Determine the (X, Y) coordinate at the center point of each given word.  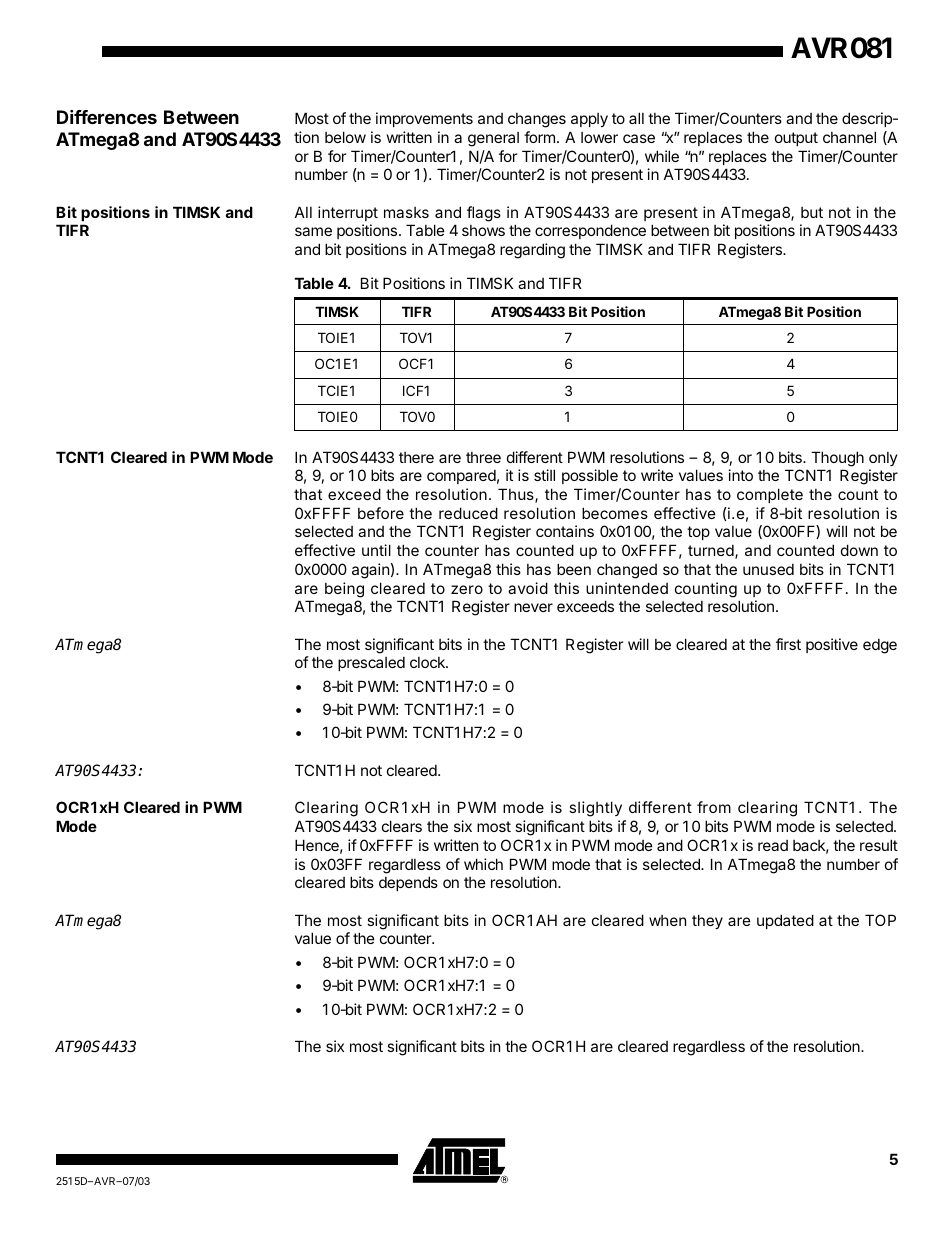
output (796, 139)
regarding (532, 251)
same (313, 231)
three (483, 457)
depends (408, 883)
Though (837, 459)
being (344, 590)
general (493, 139)
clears (402, 826)
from (714, 807)
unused (768, 569)
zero (467, 589)
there (416, 457)
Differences (107, 117)
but (812, 212)
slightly (595, 809)
